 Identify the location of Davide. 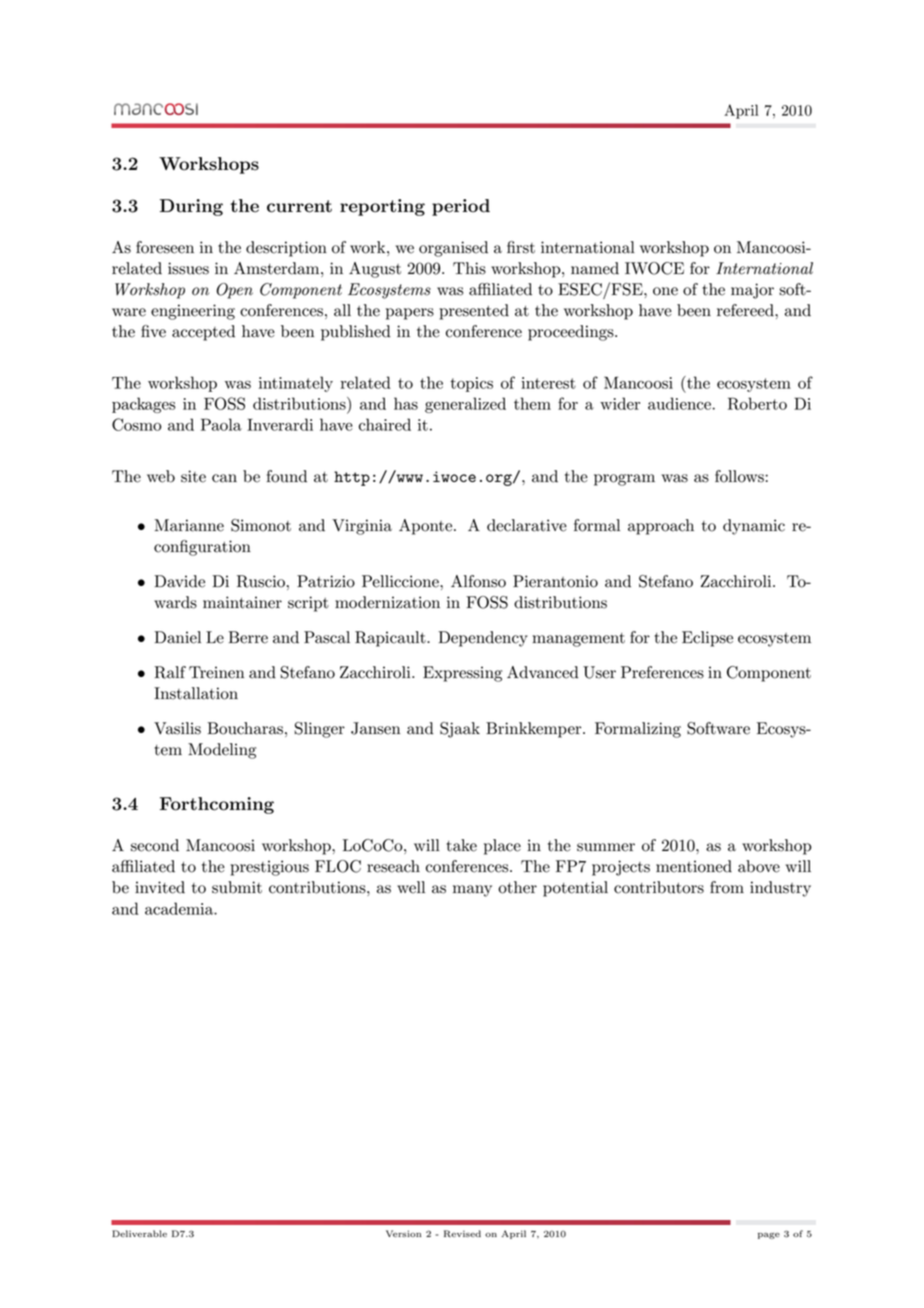
(179, 581).
